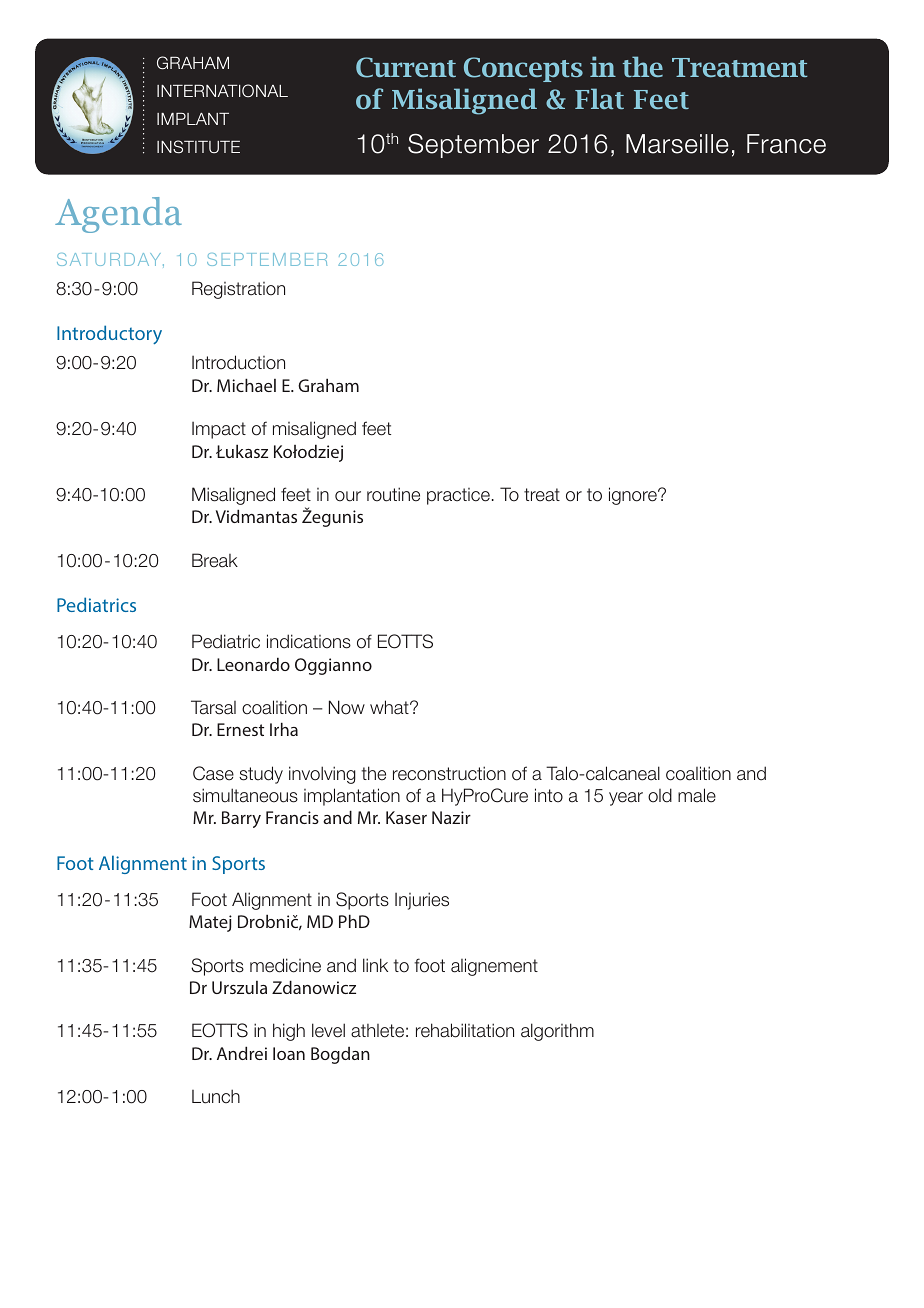 Image resolution: width=924 pixels, height=1308 pixels. Describe the element at coordinates (406, 67) in the screenshot. I see `Current` at that location.
